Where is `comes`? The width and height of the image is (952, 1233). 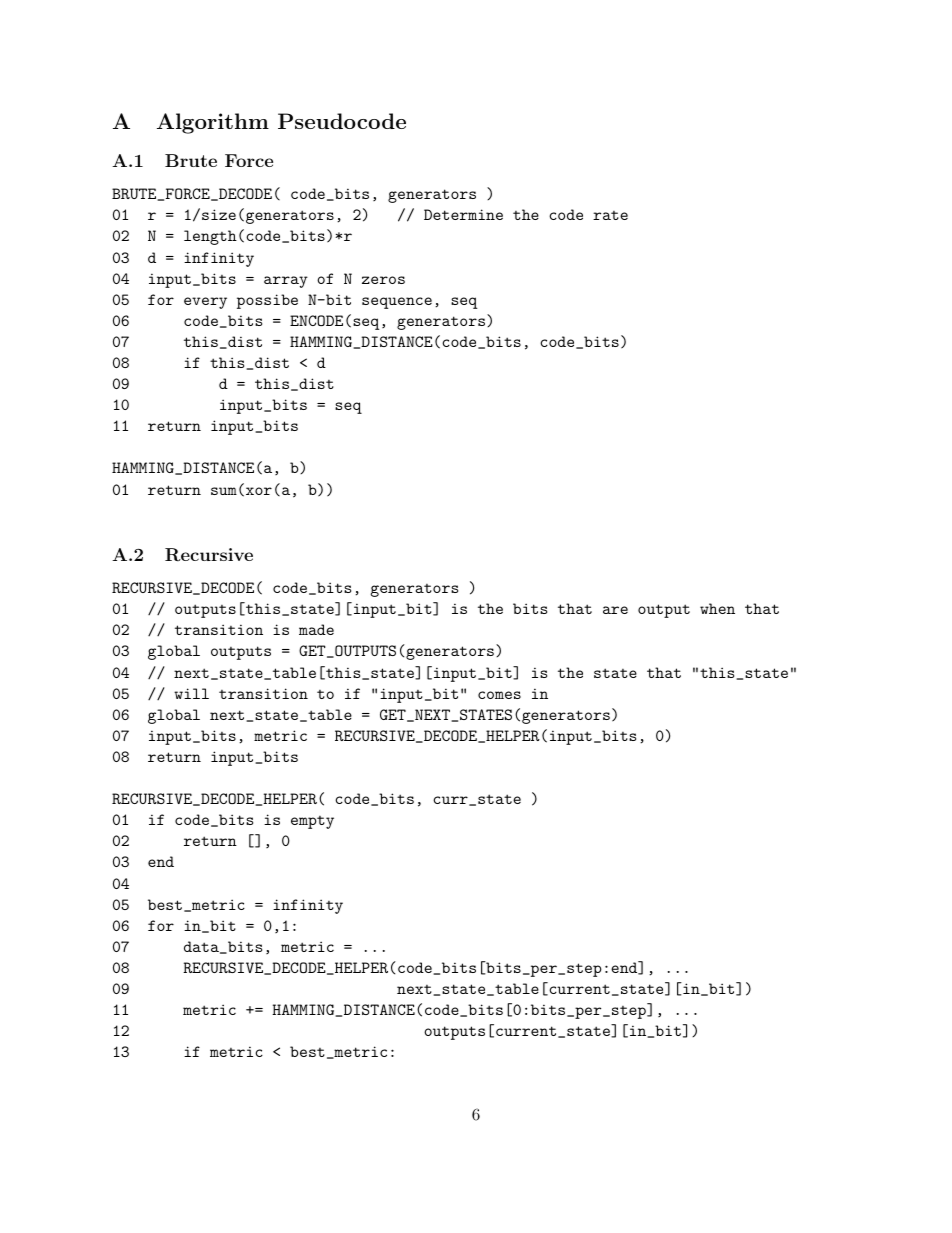 comes is located at coordinates (499, 695).
